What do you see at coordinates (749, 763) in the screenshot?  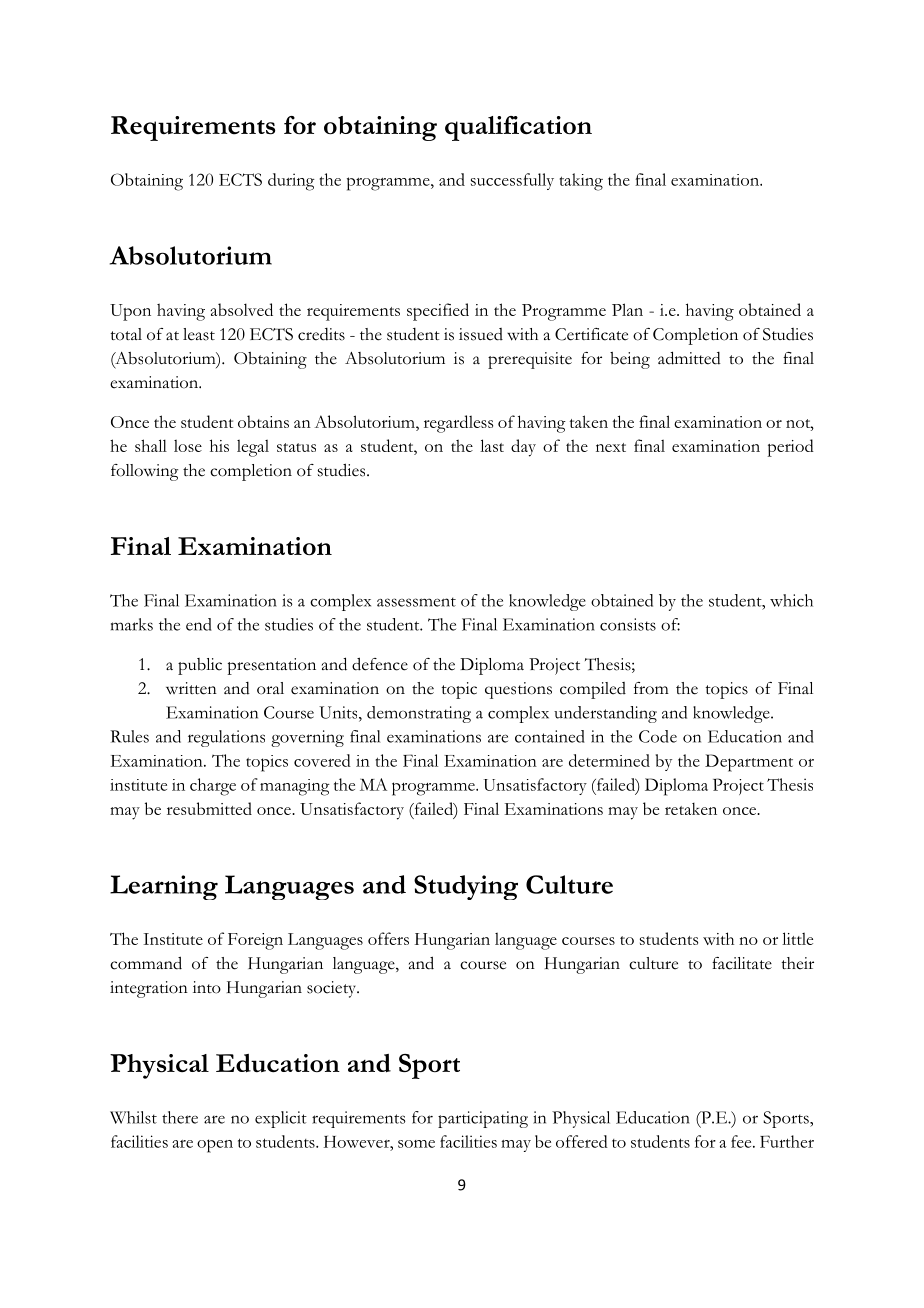 I see `Department` at bounding box center [749, 763].
